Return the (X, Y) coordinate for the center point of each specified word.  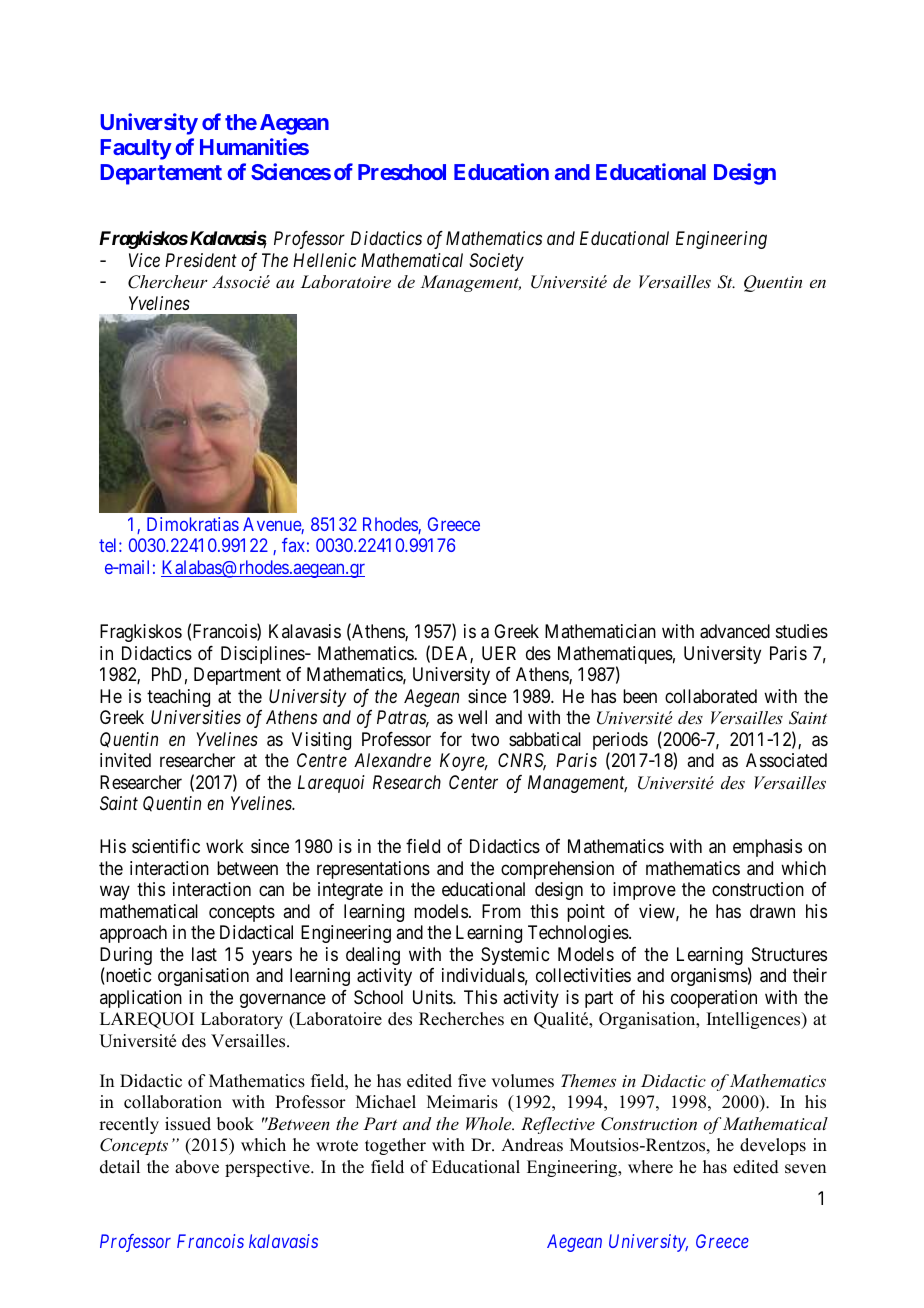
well (472, 717)
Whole (490, 1123)
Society (496, 262)
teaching (178, 698)
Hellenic (324, 260)
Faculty (136, 149)
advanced (735, 631)
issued (188, 1124)
